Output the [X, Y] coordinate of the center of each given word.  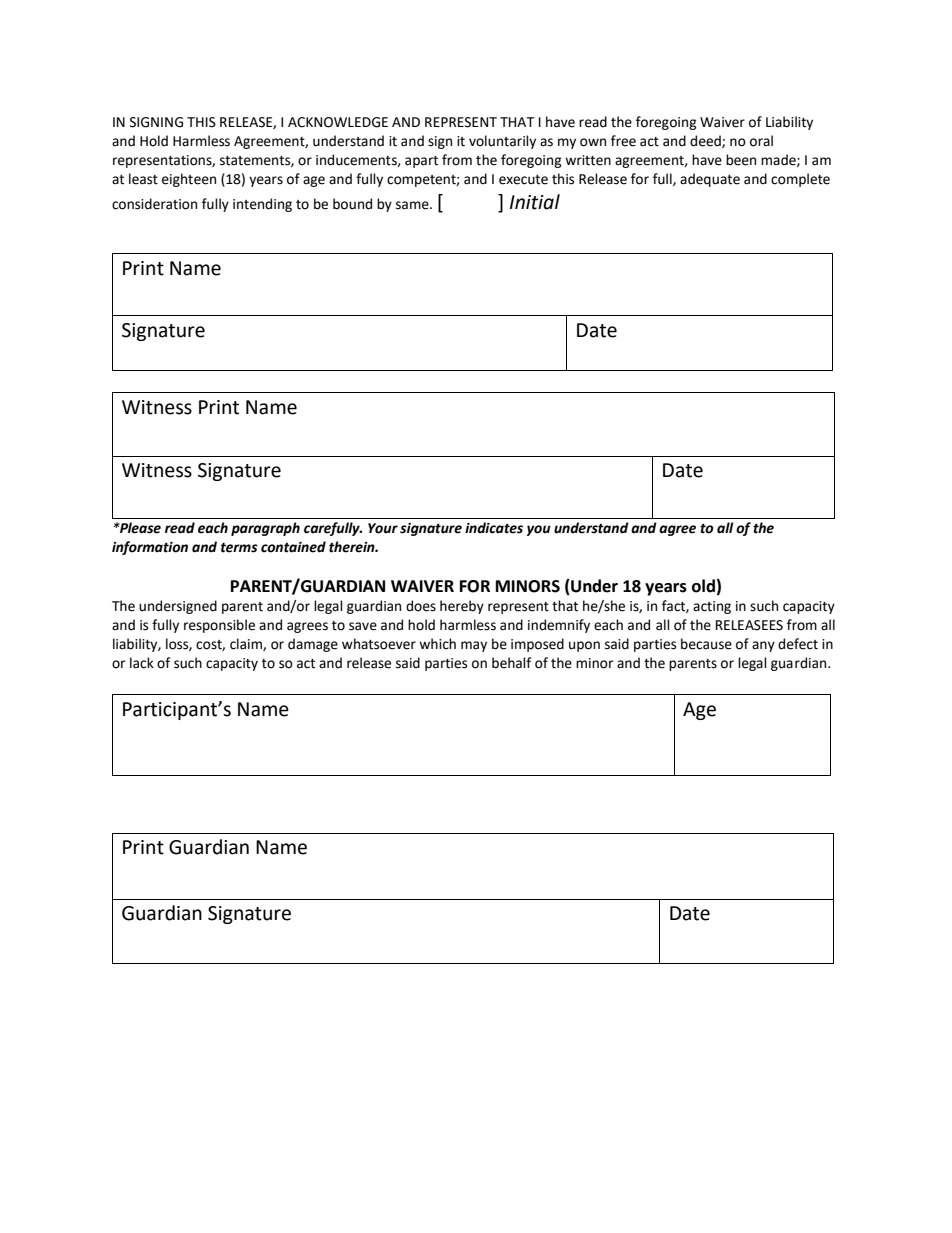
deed [706, 141]
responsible [219, 626]
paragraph [265, 529]
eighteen [189, 180]
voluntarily [502, 142]
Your [383, 528]
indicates [494, 528]
